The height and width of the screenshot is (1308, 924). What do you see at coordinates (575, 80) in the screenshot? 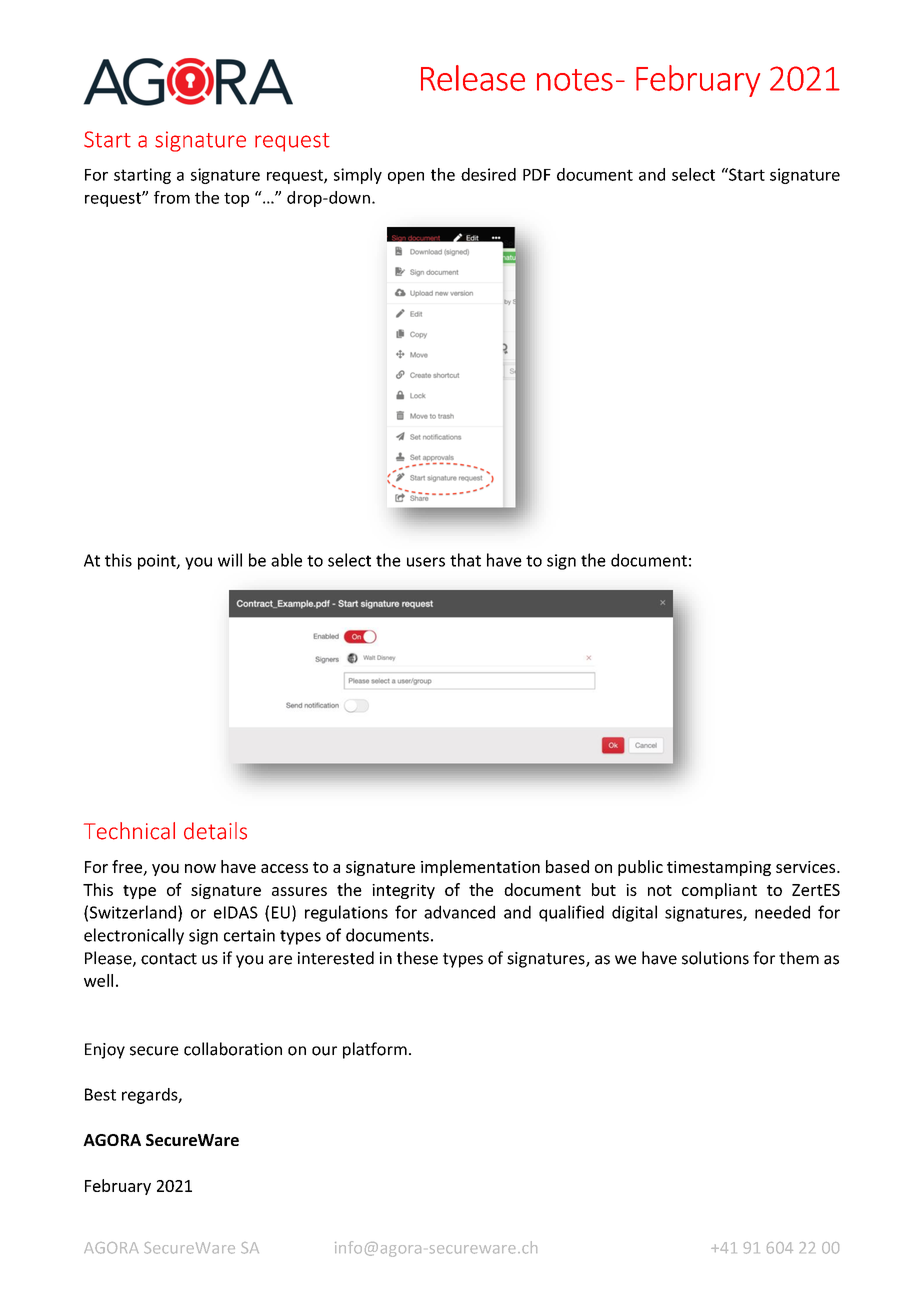
I see `notes` at bounding box center [575, 80].
